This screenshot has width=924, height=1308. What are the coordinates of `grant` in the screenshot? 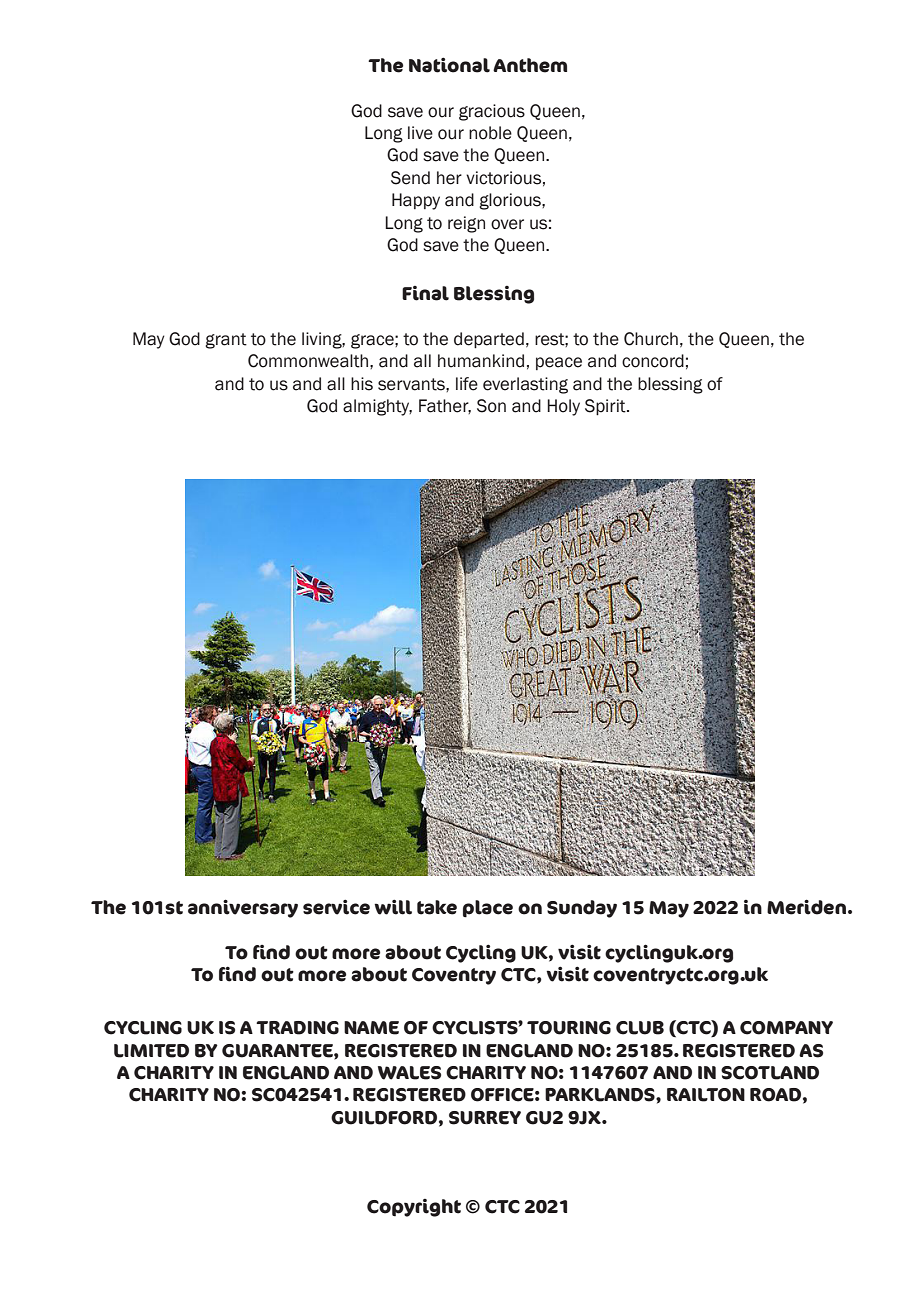 It's located at (226, 341).
